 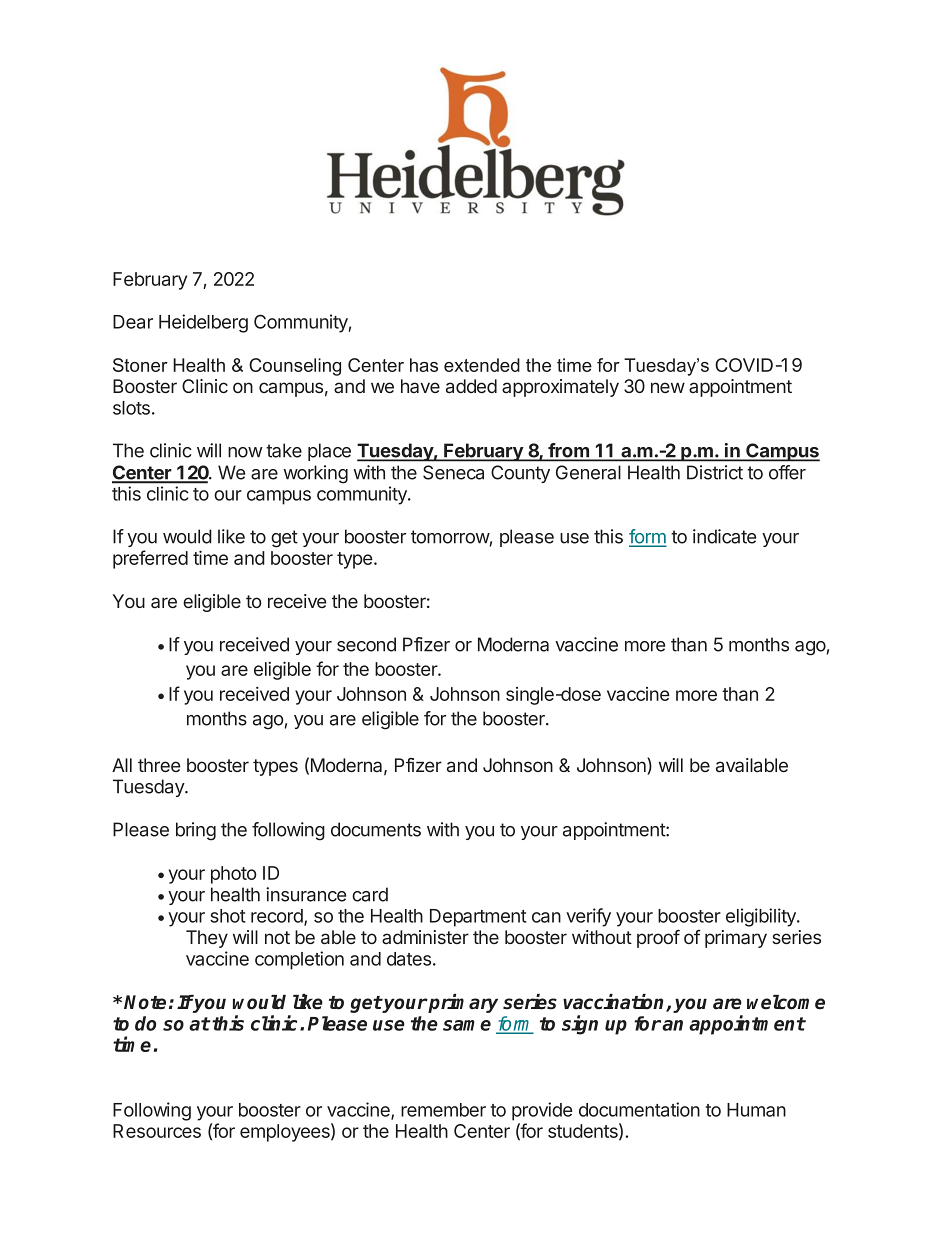 What do you see at coordinates (443, 1110) in the document?
I see `remember` at bounding box center [443, 1110].
